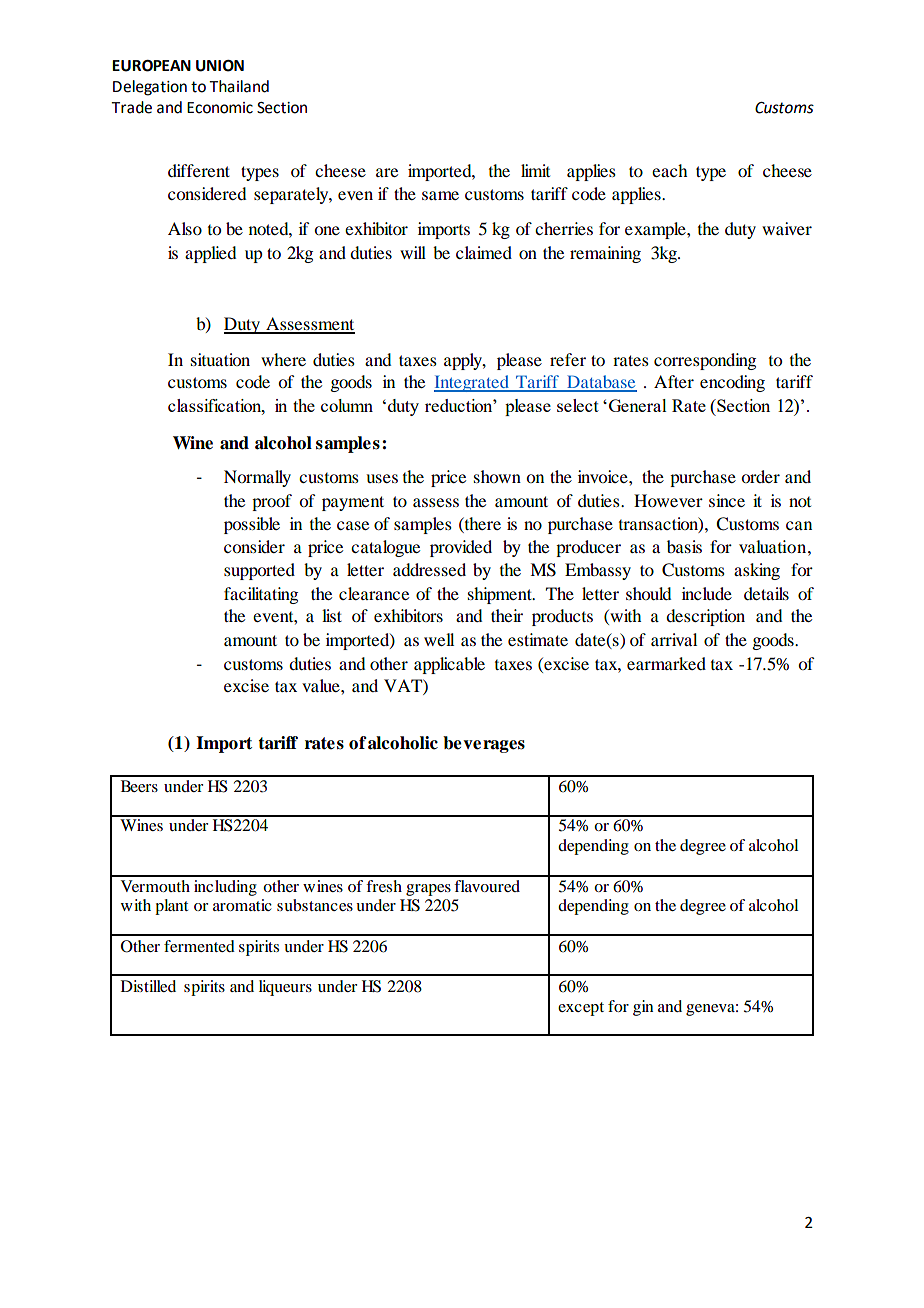  Describe the element at coordinates (220, 108) in the image. I see `Economic` at that location.
